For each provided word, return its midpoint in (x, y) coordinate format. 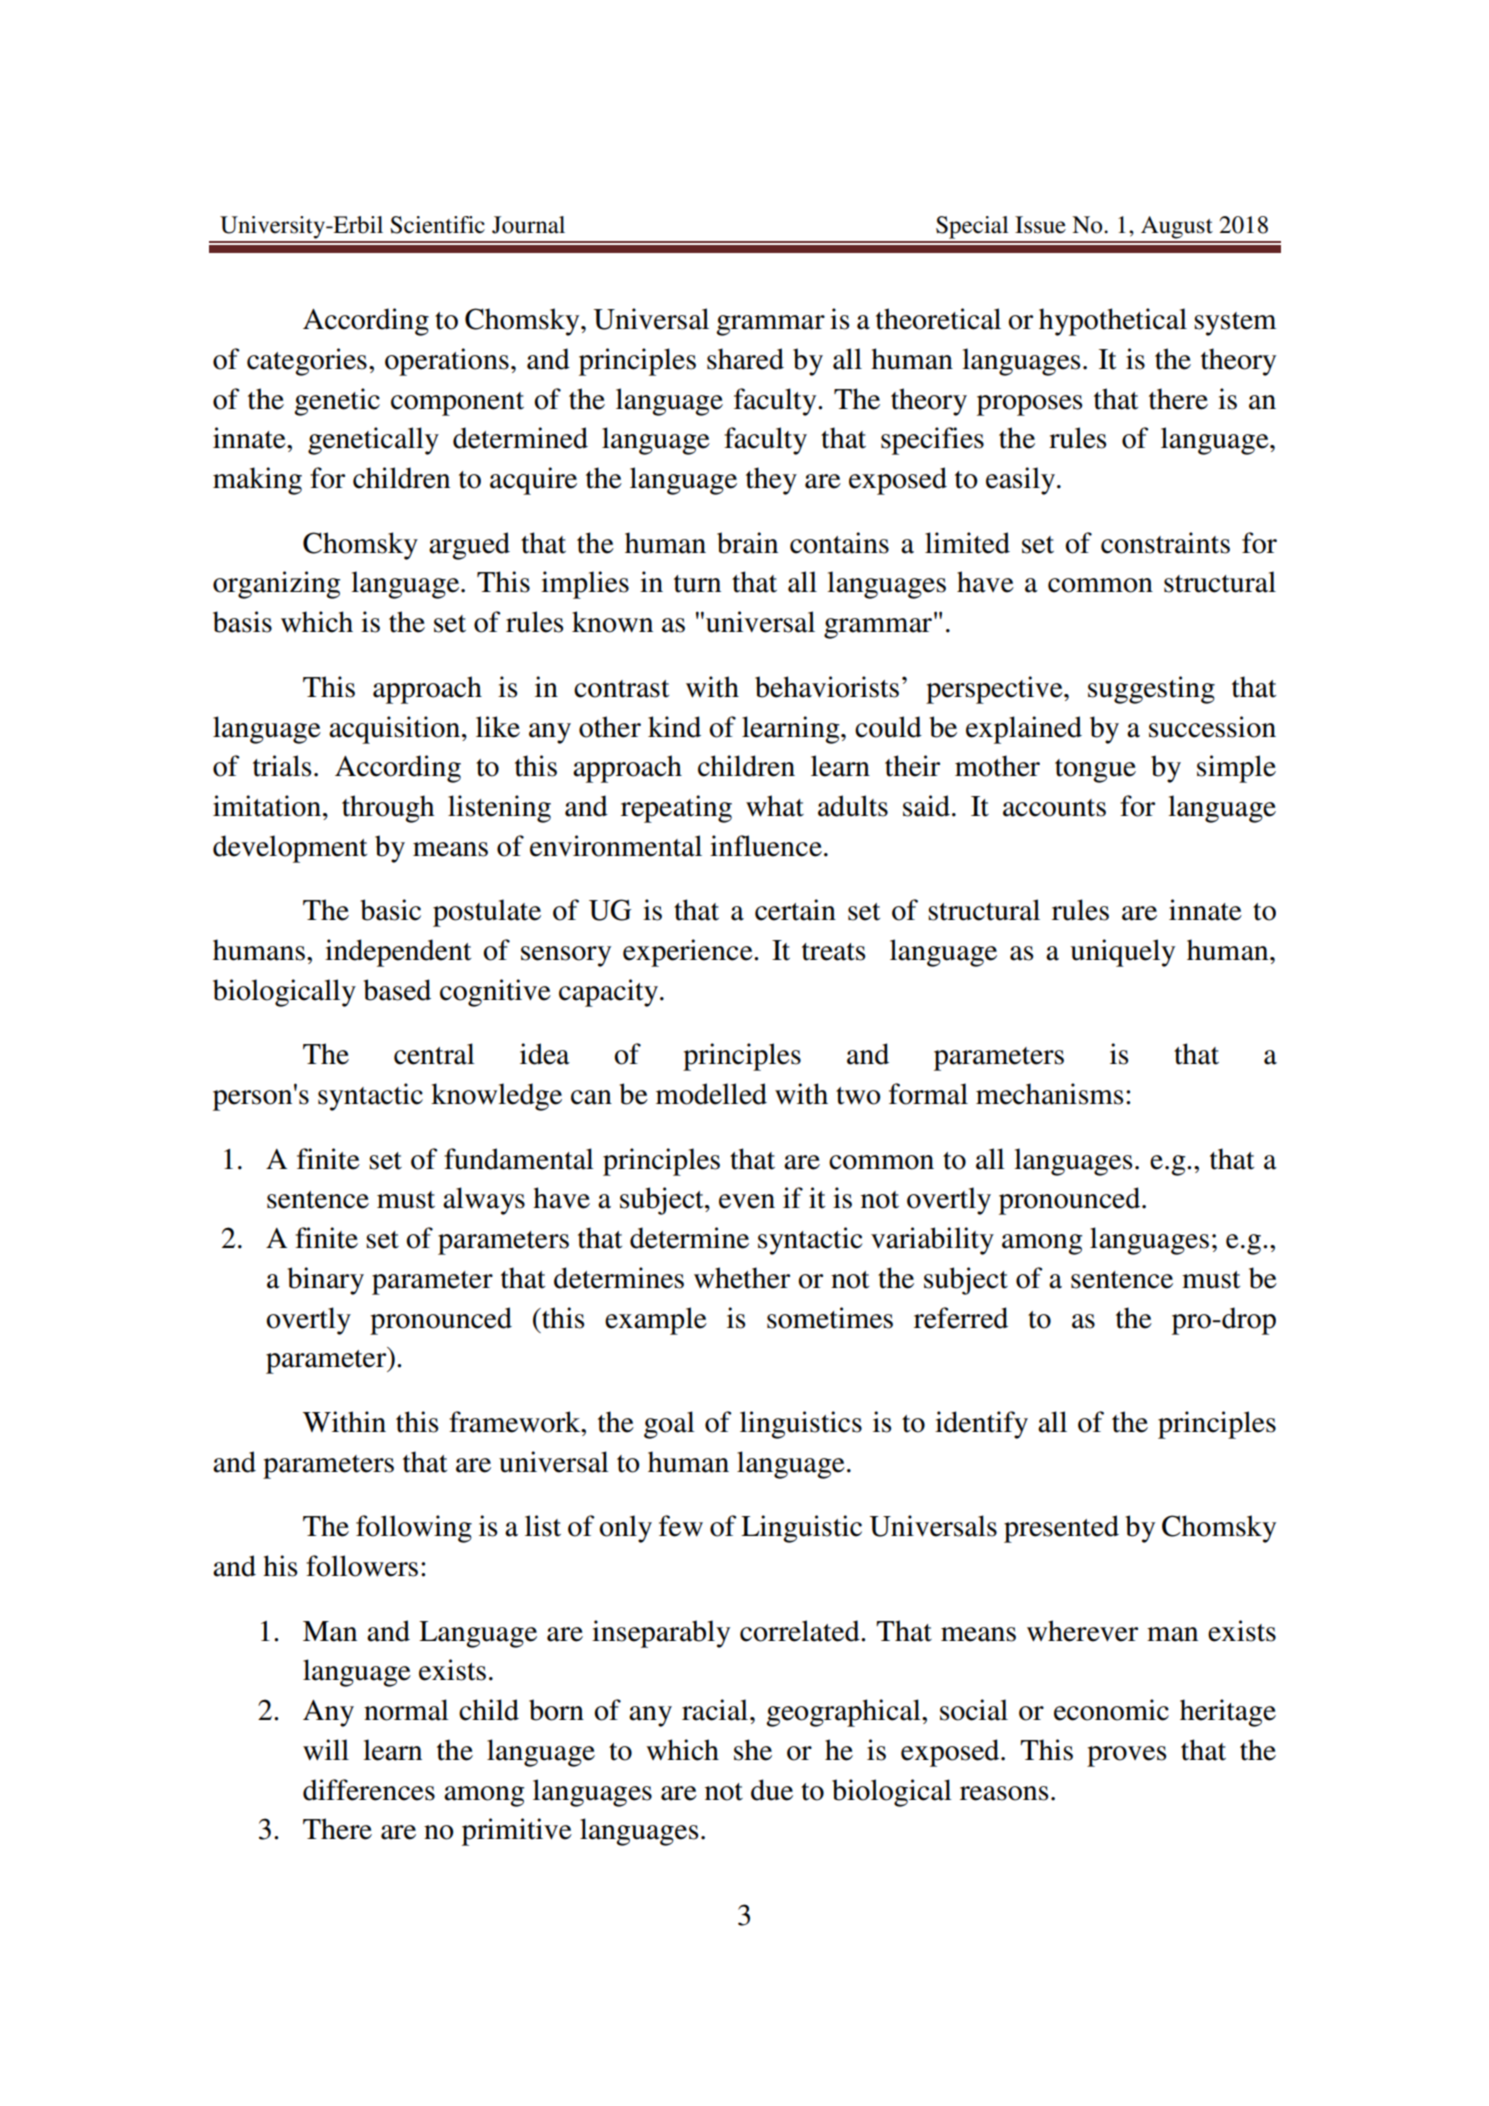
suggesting (1151, 690)
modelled (711, 1094)
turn (697, 584)
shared (745, 359)
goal (669, 1425)
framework (516, 1422)
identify (981, 1425)
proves (1126, 1756)
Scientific (437, 225)
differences (369, 1790)
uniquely (1122, 953)
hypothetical (1113, 322)
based (397, 990)
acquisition (396, 730)
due (772, 1790)
